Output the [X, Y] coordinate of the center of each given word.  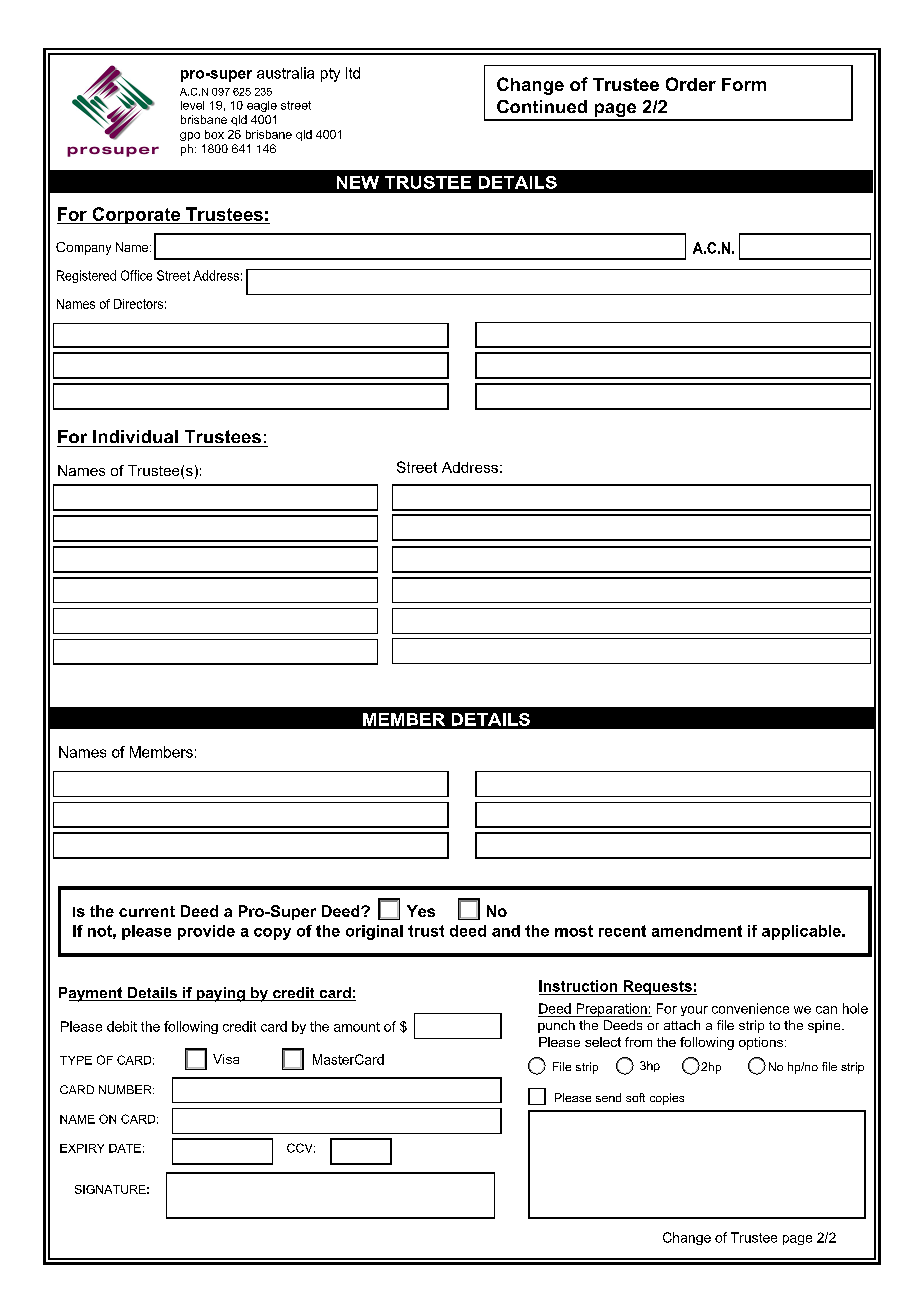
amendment [697, 931]
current [147, 911]
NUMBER [126, 1089]
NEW [358, 182]
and [506, 931]
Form [744, 84]
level [192, 105]
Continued [542, 106]
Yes [421, 911]
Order [691, 84]
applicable [802, 932]
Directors [138, 304]
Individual [135, 436]
